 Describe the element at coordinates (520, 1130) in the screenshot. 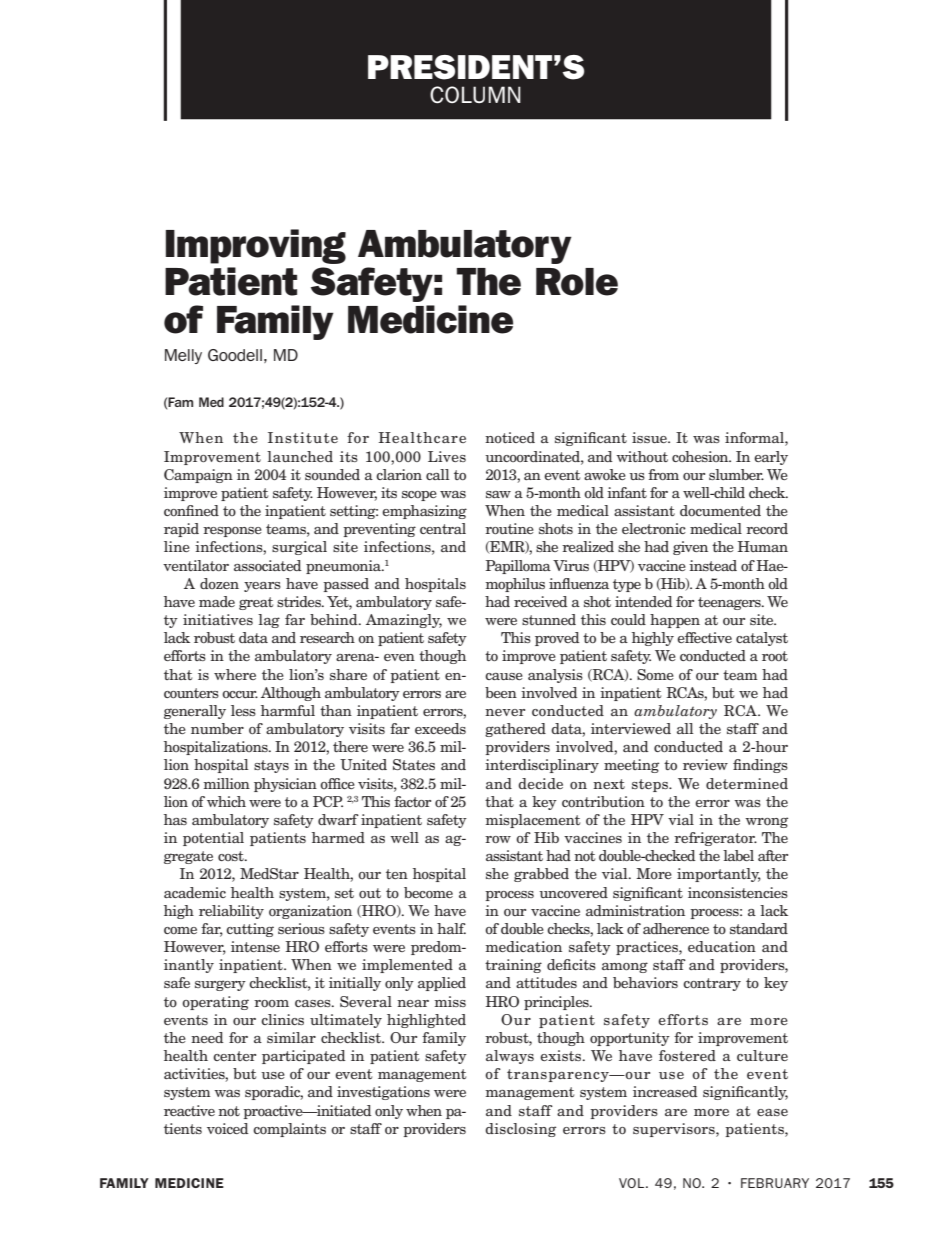

I see `disclosing` at that location.
